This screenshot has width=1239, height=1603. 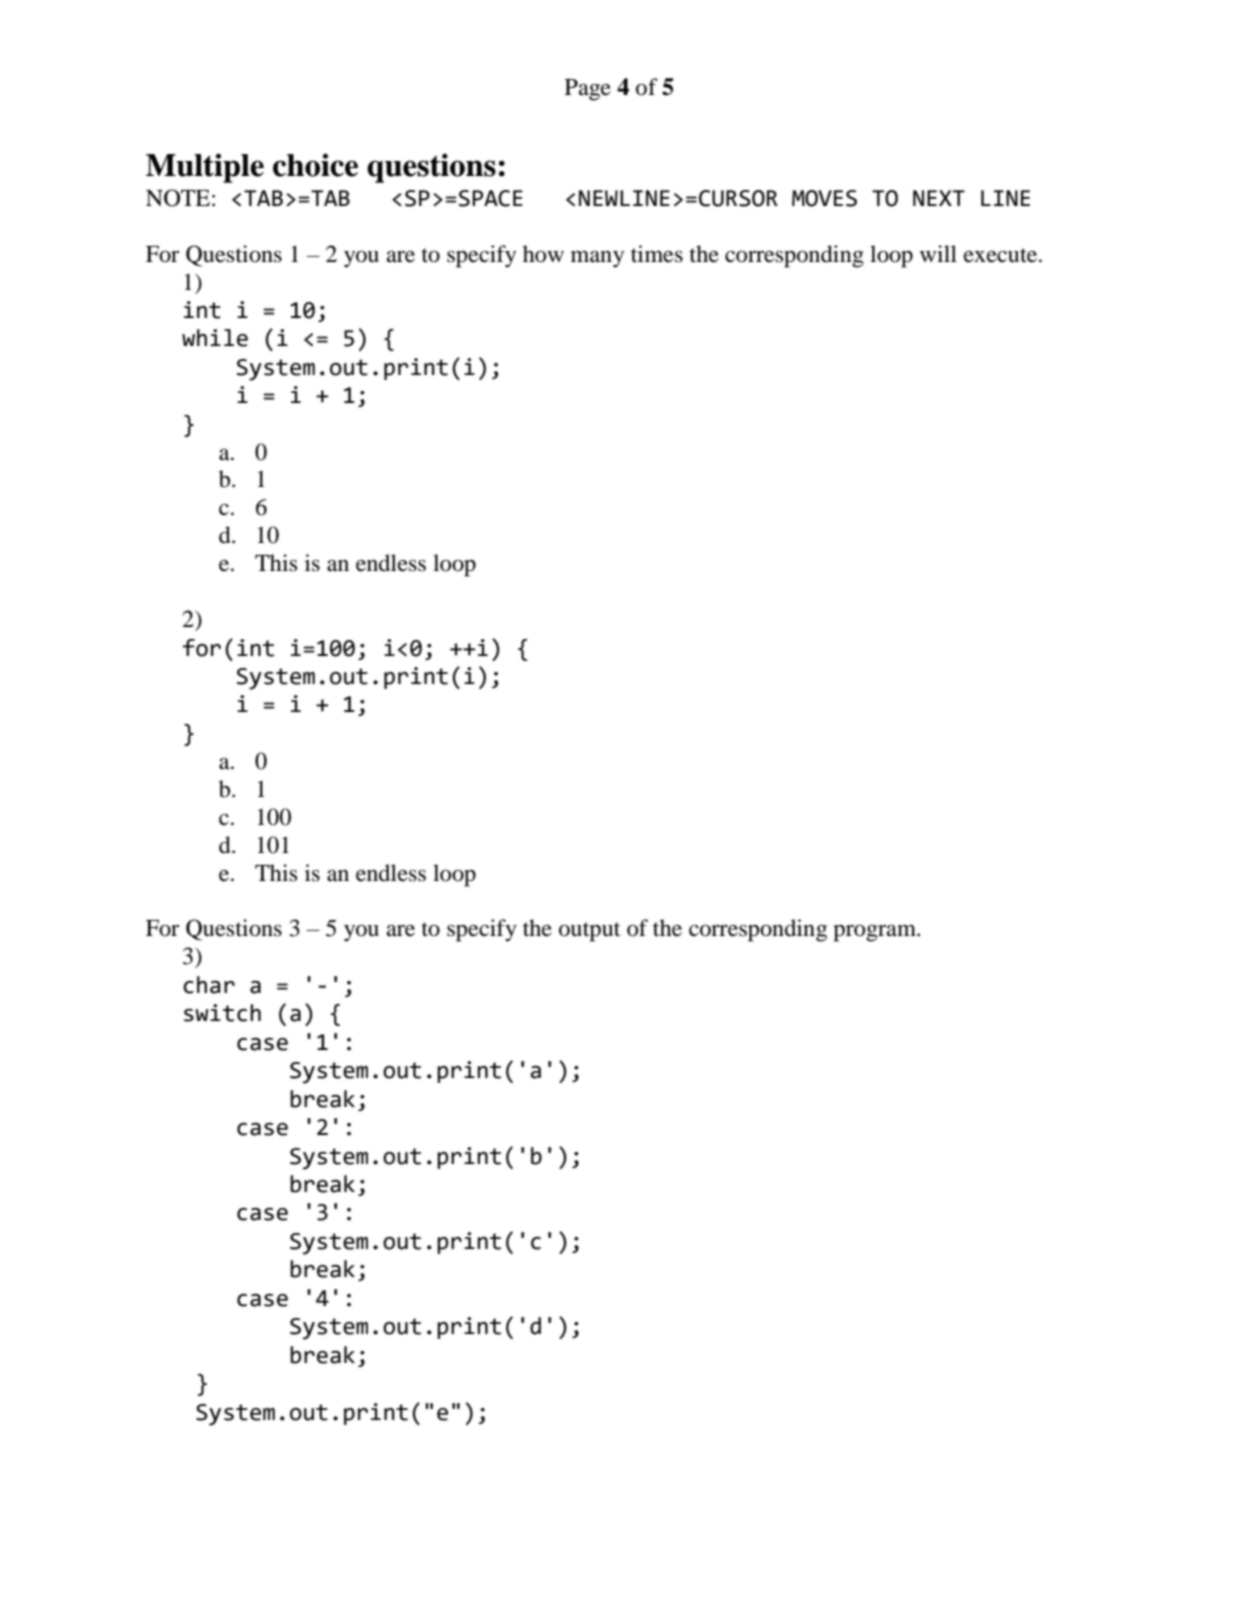 I want to click on switch, so click(x=222, y=1013).
